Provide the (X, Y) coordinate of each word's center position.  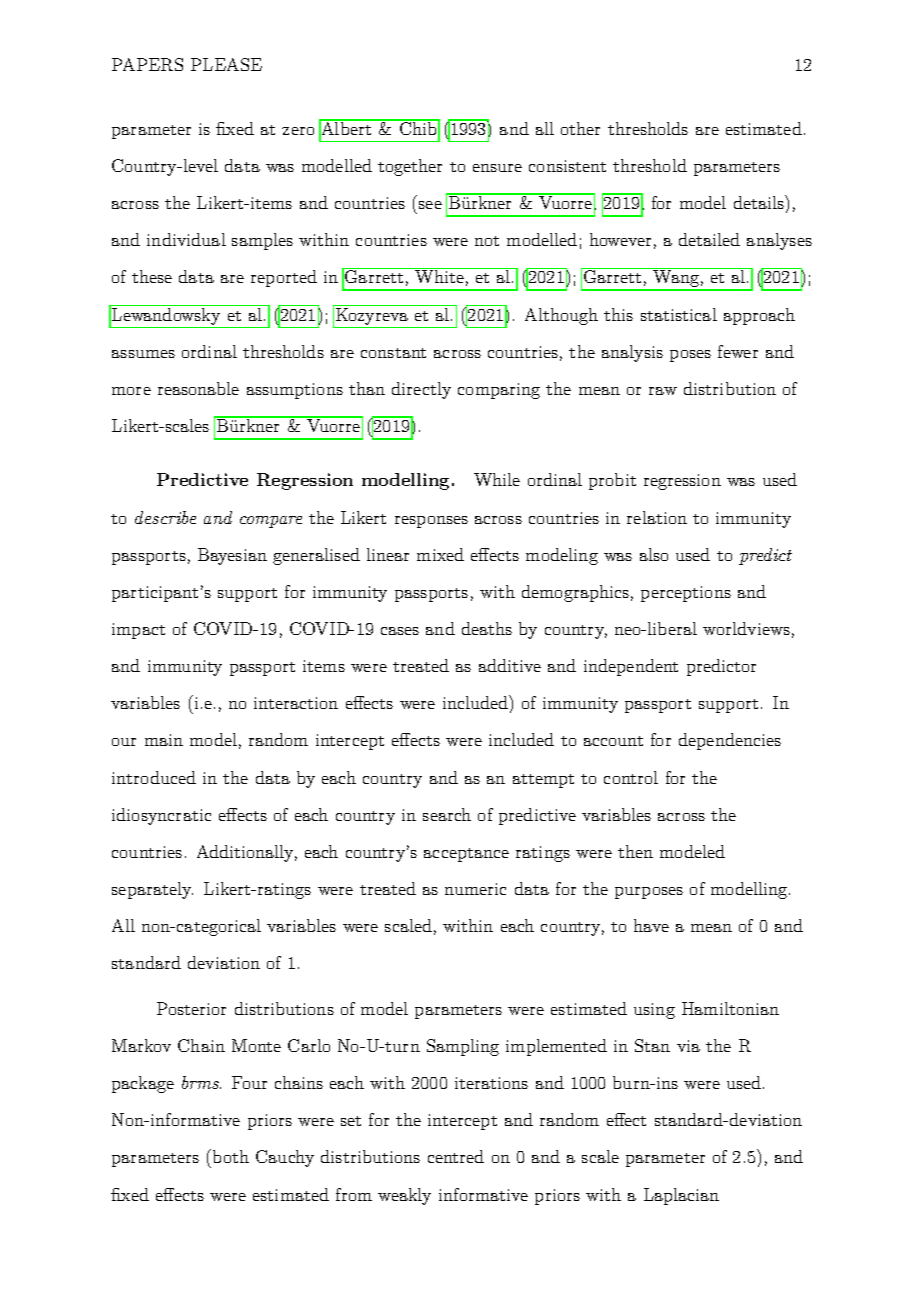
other (580, 128)
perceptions (686, 594)
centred (456, 1156)
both (231, 1156)
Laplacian (681, 1196)
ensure (497, 168)
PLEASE (226, 64)
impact (138, 631)
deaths (487, 628)
